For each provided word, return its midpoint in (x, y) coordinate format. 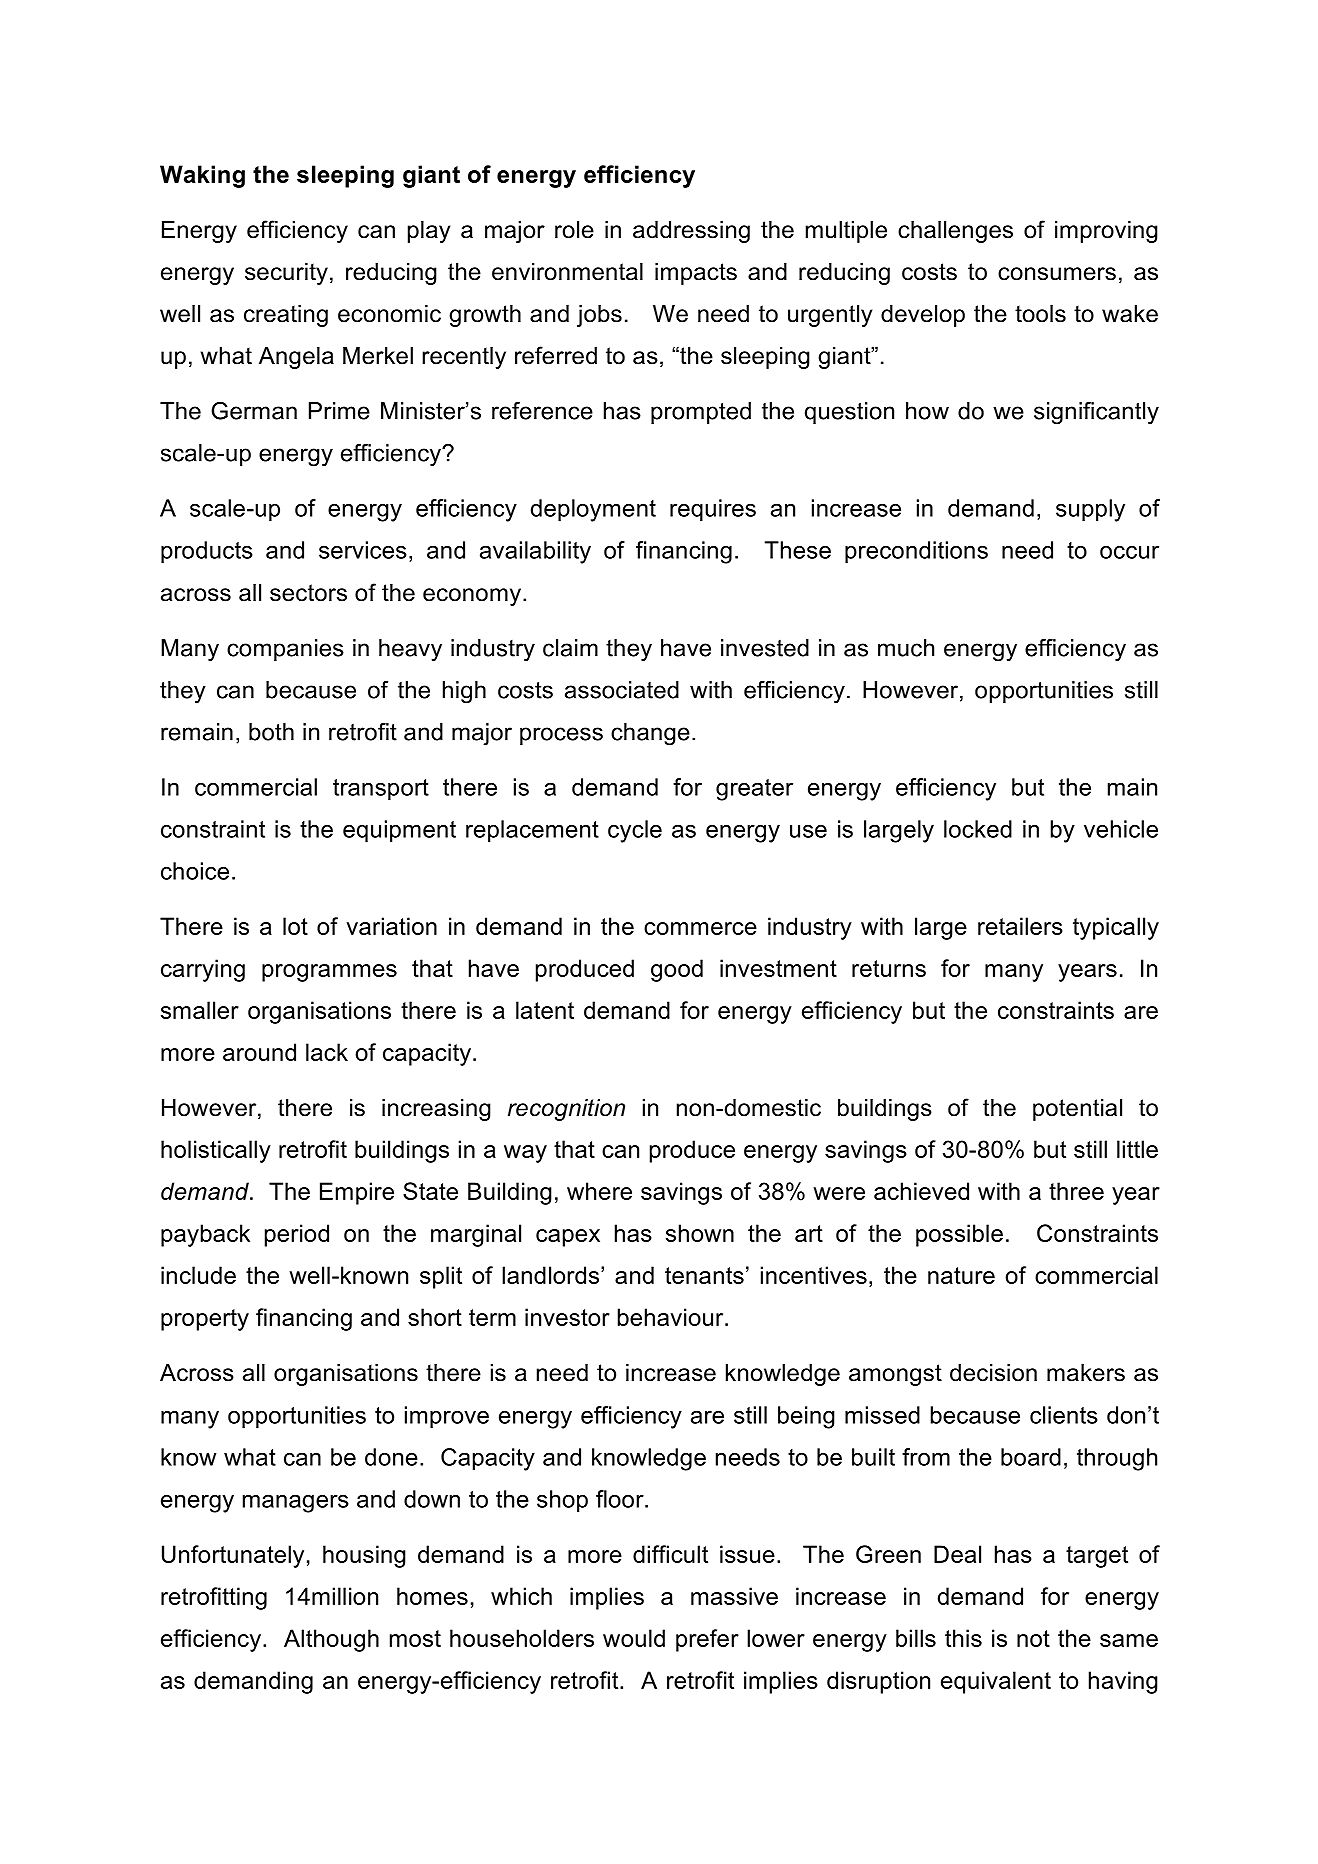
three (1076, 1191)
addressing (691, 232)
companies (285, 650)
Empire (357, 1193)
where (599, 1191)
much (906, 648)
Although (331, 1640)
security (286, 274)
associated (622, 690)
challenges (955, 232)
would (634, 1638)
